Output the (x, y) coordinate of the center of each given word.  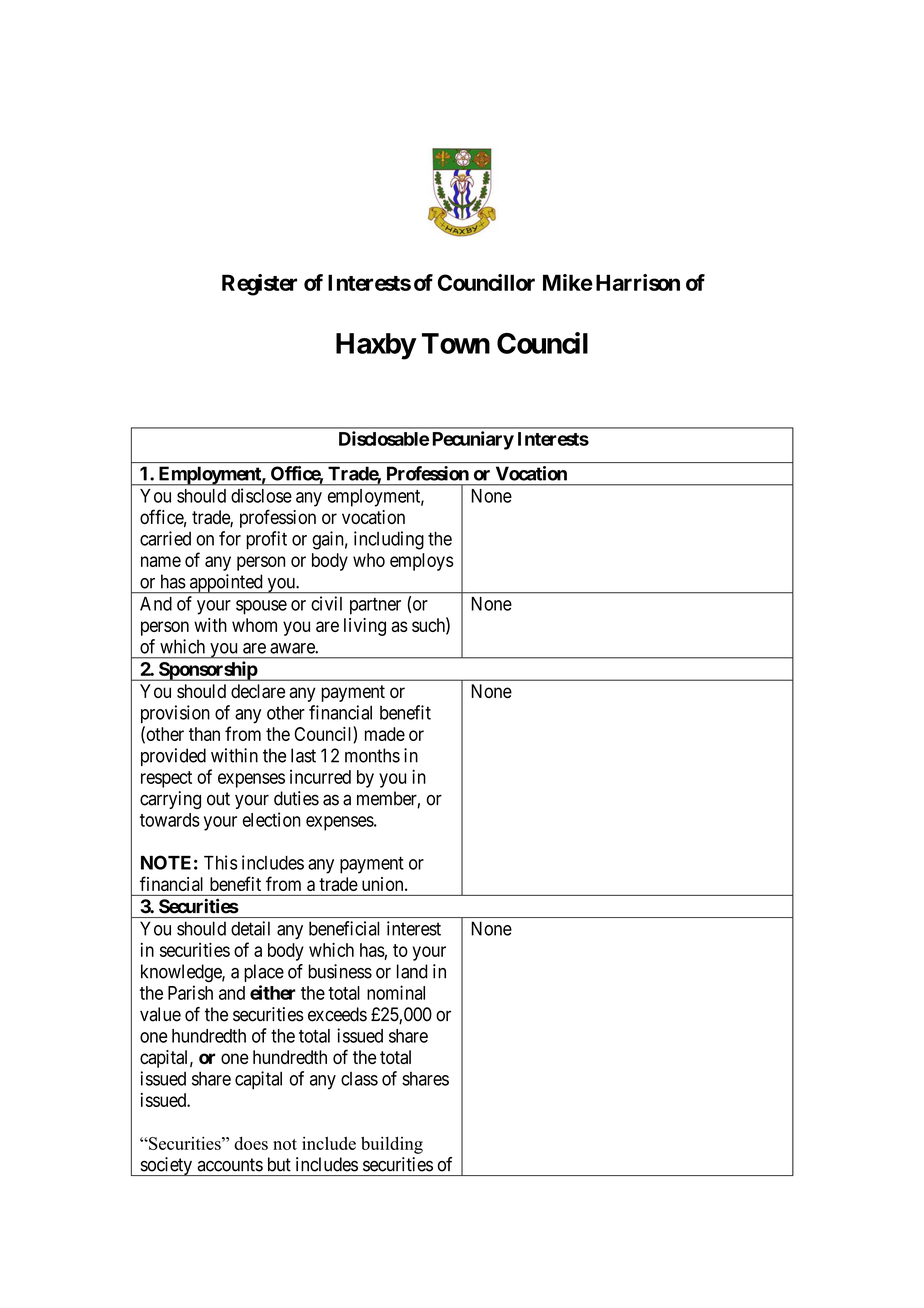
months (372, 755)
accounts (230, 1165)
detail (250, 928)
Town (456, 343)
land (412, 971)
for (230, 538)
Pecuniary (473, 440)
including (389, 540)
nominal (396, 992)
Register (259, 285)
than (204, 734)
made (385, 734)
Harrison (638, 282)
